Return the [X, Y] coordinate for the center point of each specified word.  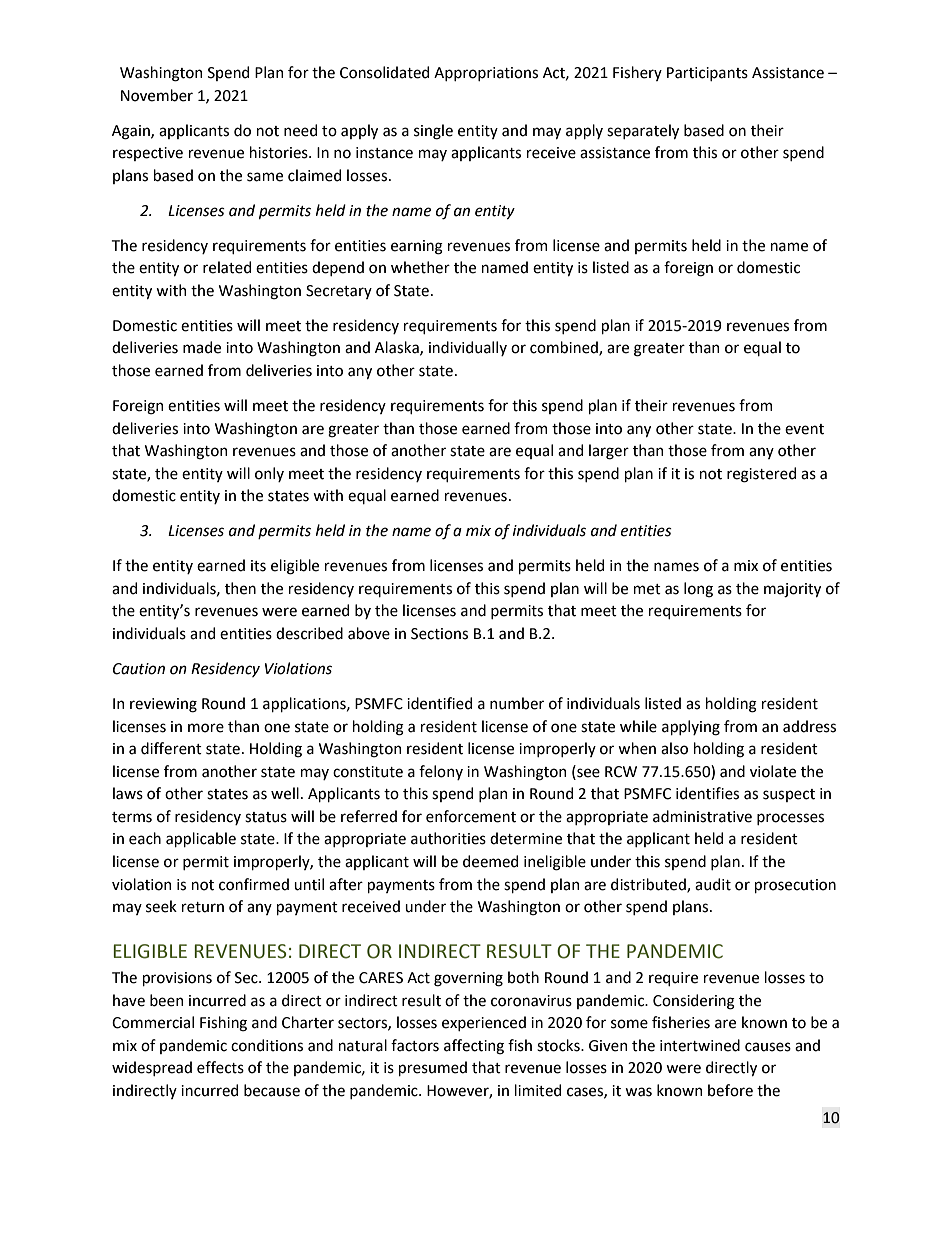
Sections [439, 634]
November [157, 95]
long [698, 590]
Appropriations [486, 74]
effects [220, 1067]
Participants [707, 74]
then [240, 588]
